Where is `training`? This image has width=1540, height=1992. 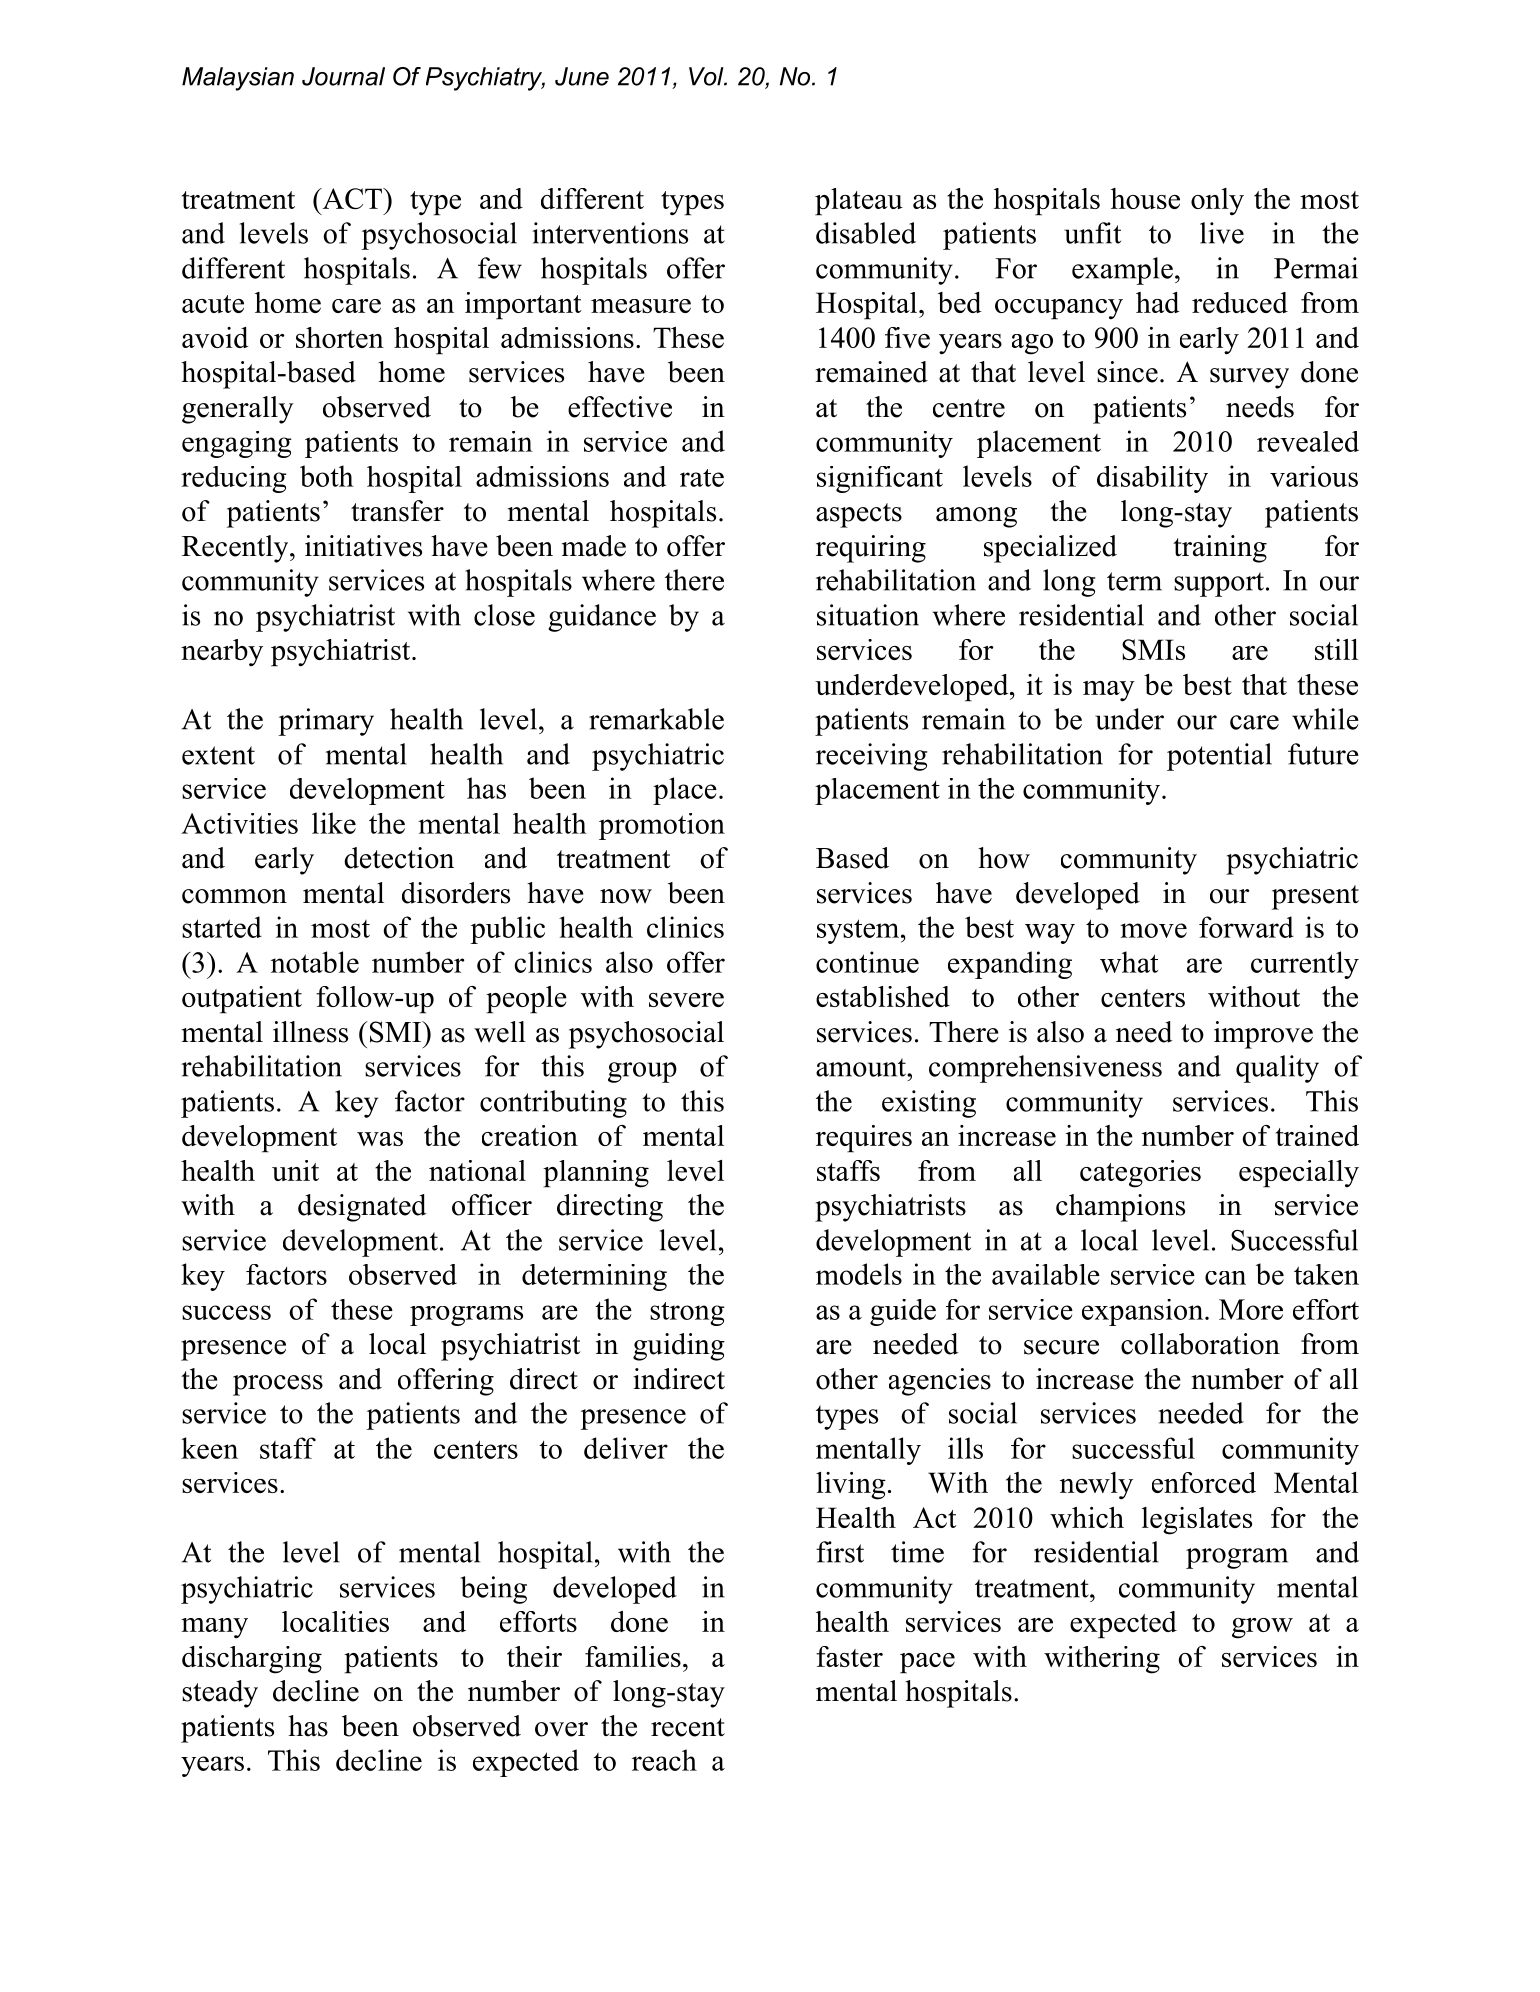 training is located at coordinates (1220, 549).
